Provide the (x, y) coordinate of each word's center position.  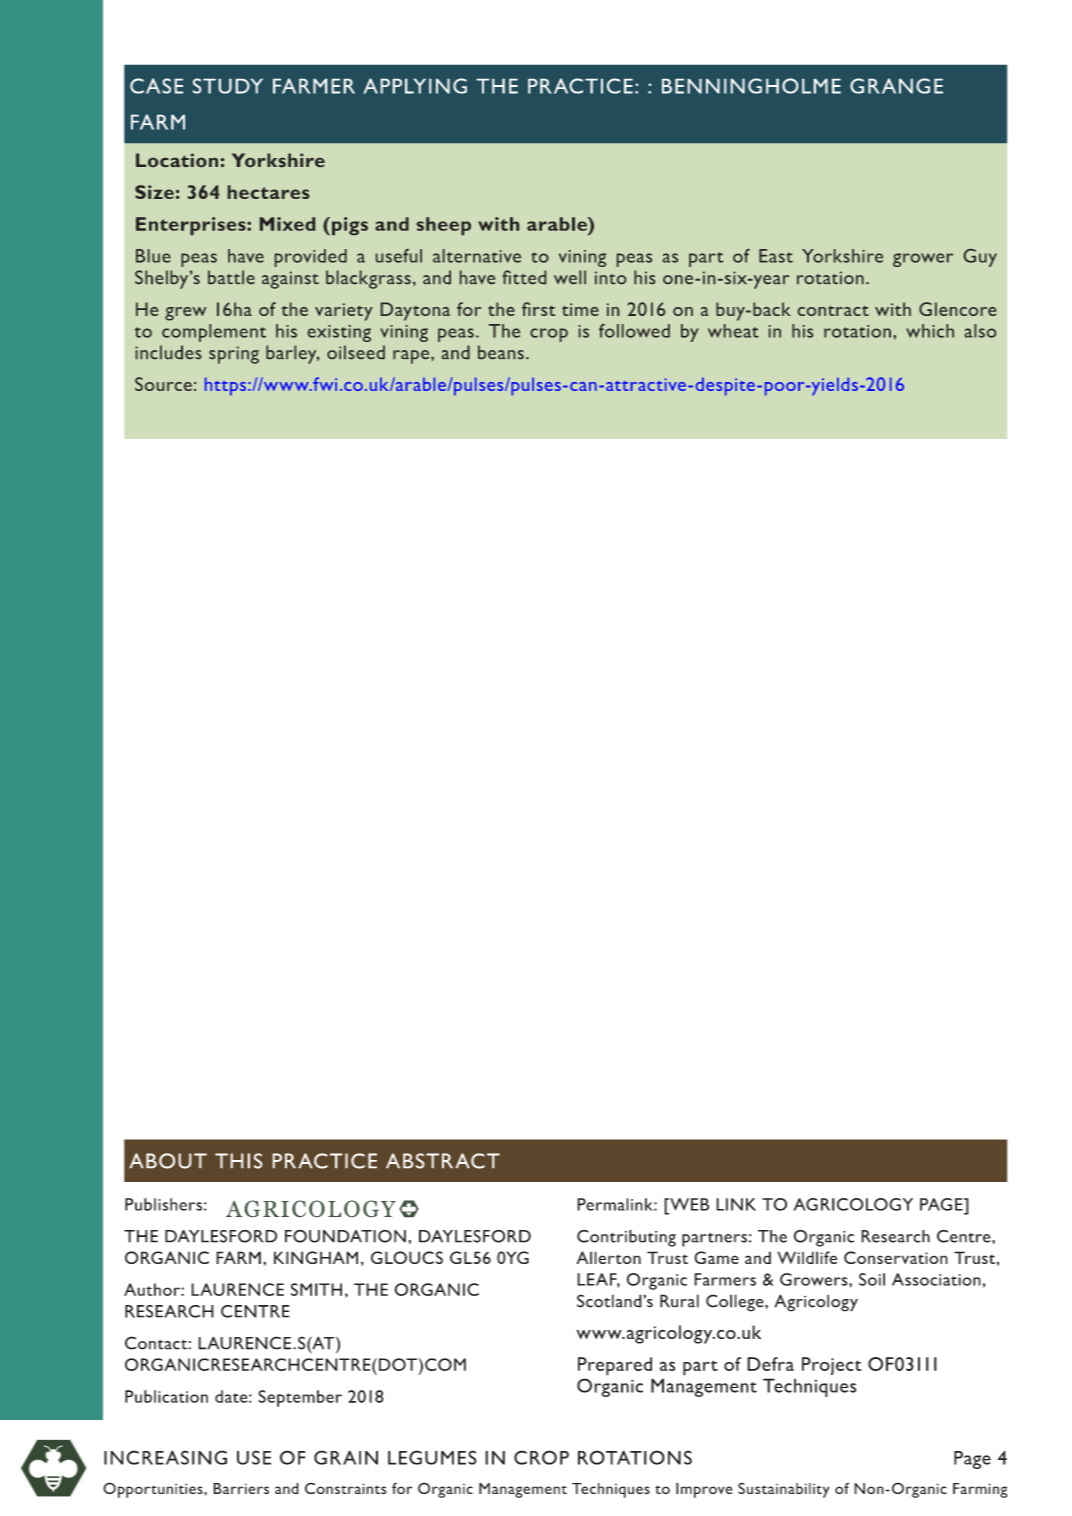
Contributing (626, 1238)
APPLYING (415, 86)
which (930, 331)
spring (234, 355)
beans (501, 352)
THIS (238, 1161)
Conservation (896, 1257)
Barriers (241, 1488)
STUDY (228, 86)
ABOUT (168, 1161)
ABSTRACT (443, 1161)
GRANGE (896, 86)
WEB (688, 1204)
